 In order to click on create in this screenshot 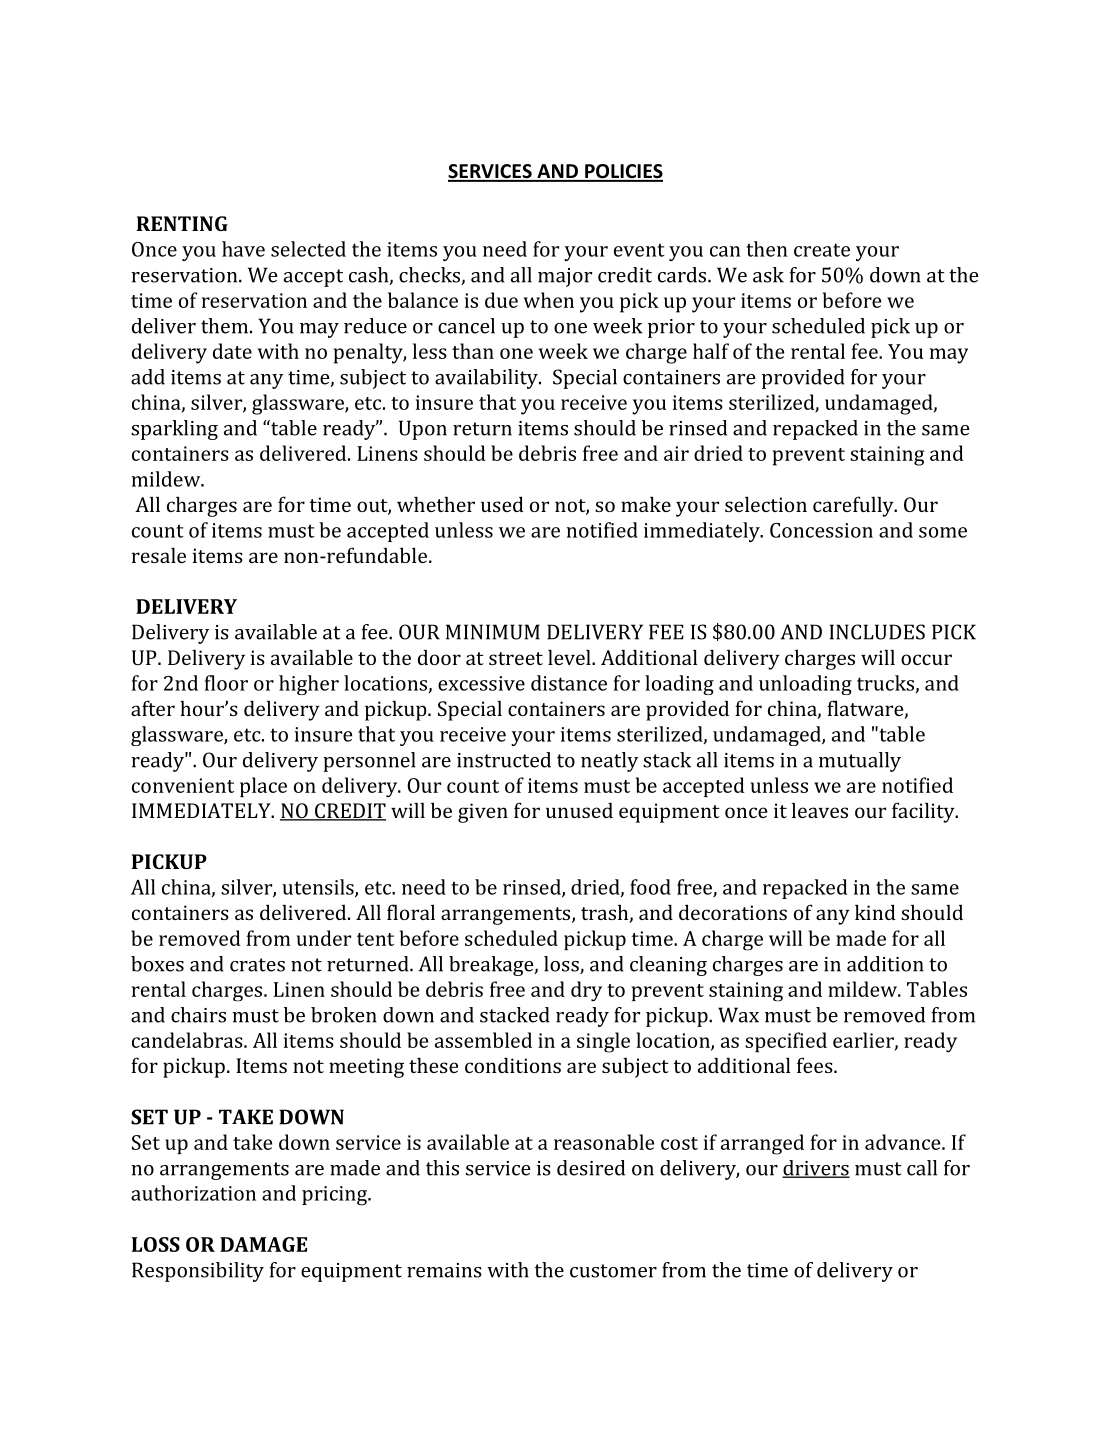, I will do `click(822, 250)`.
